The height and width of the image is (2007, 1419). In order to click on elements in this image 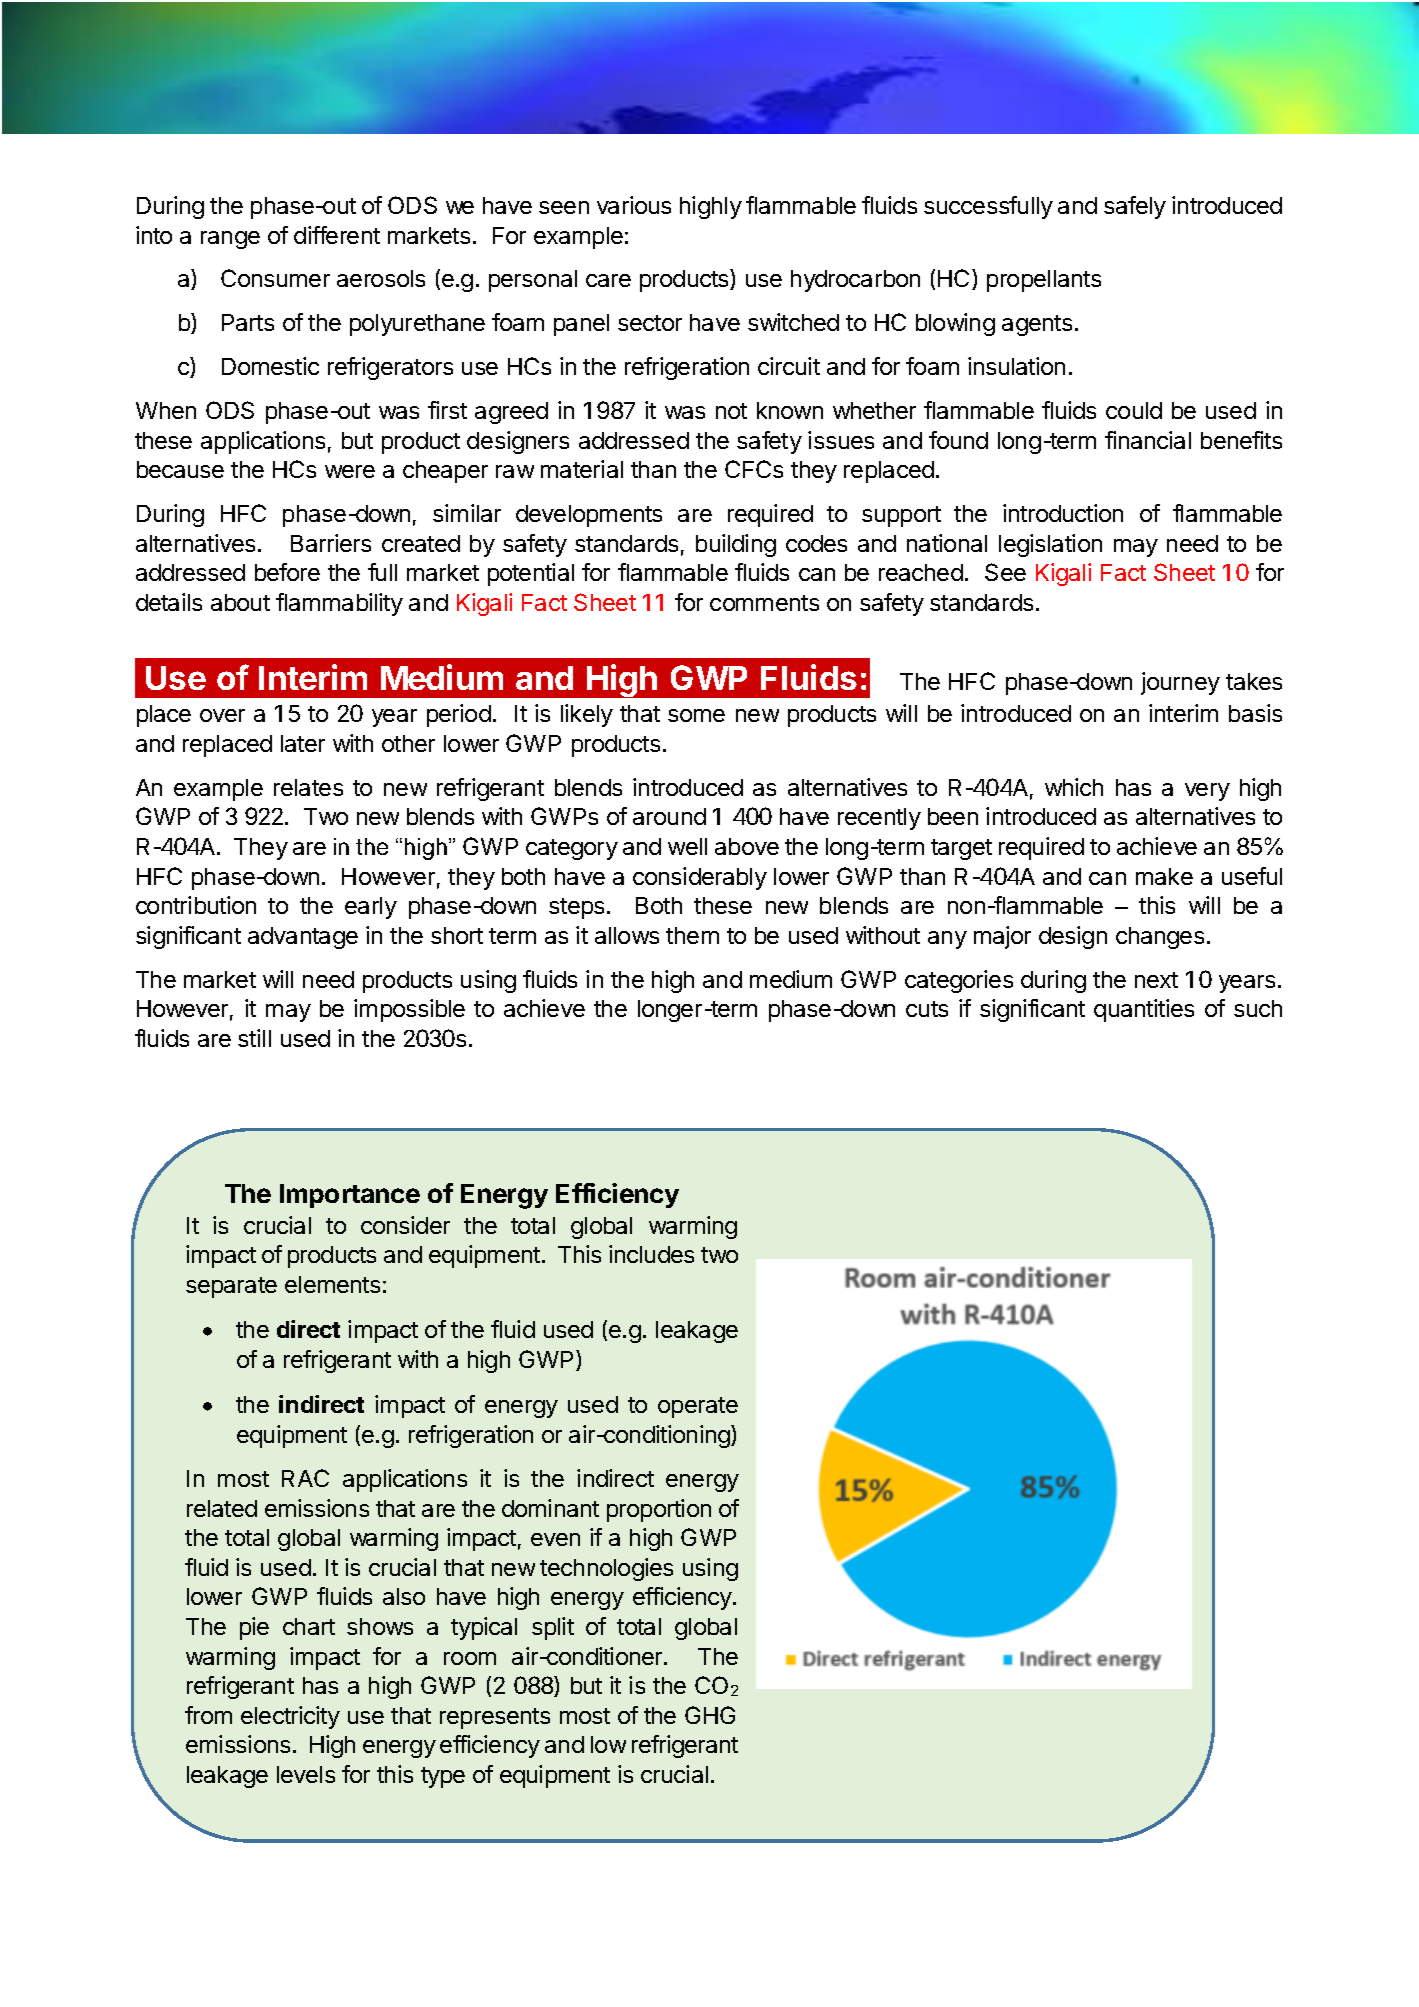, I will do `click(332, 1284)`.
